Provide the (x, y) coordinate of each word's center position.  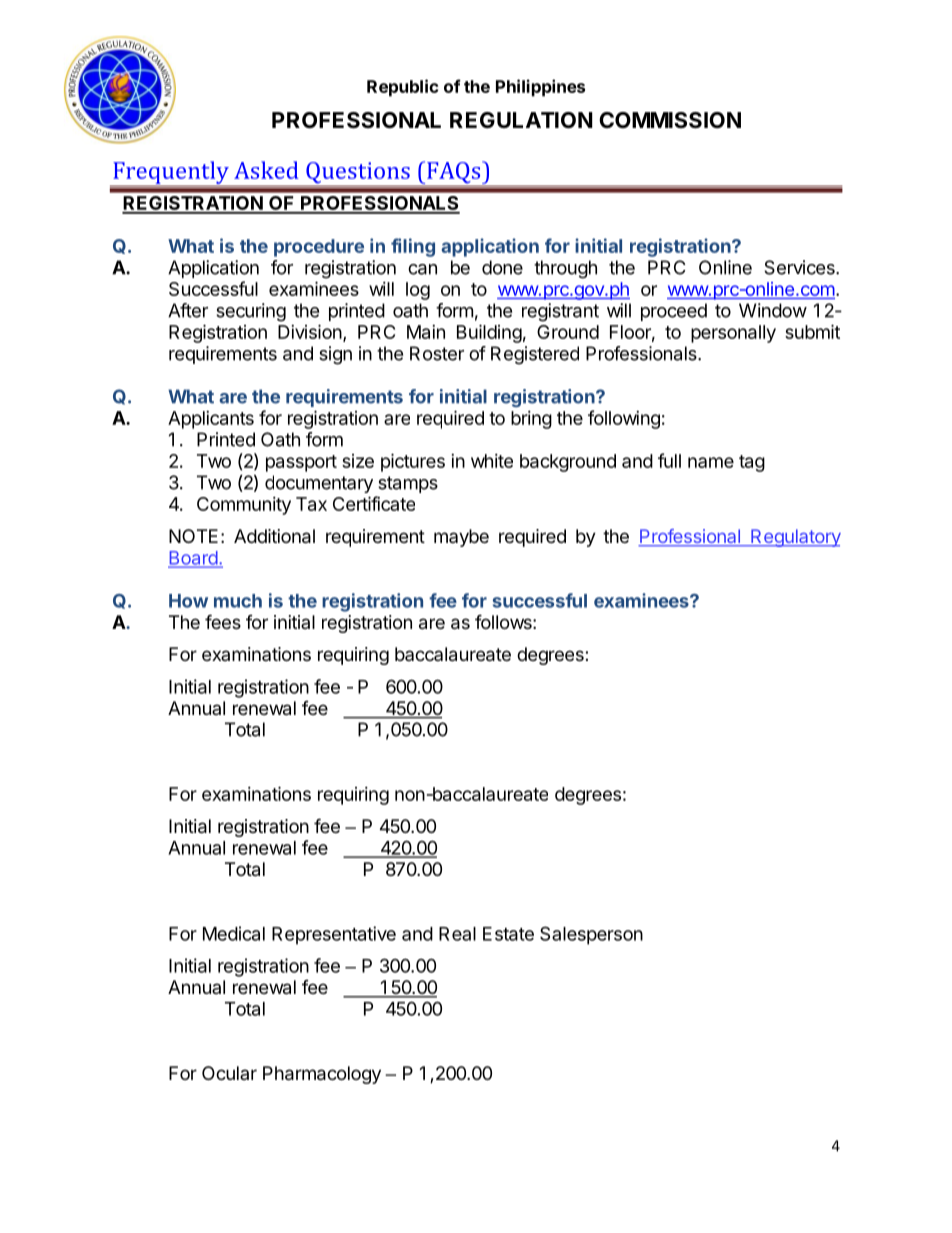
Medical (234, 933)
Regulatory (795, 538)
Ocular (229, 1073)
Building (489, 333)
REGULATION (521, 120)
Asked (266, 170)
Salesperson (591, 935)
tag (752, 463)
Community (244, 506)
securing (251, 312)
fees (223, 621)
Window (773, 310)
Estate (508, 934)
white (492, 461)
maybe (461, 538)
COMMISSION (670, 120)
